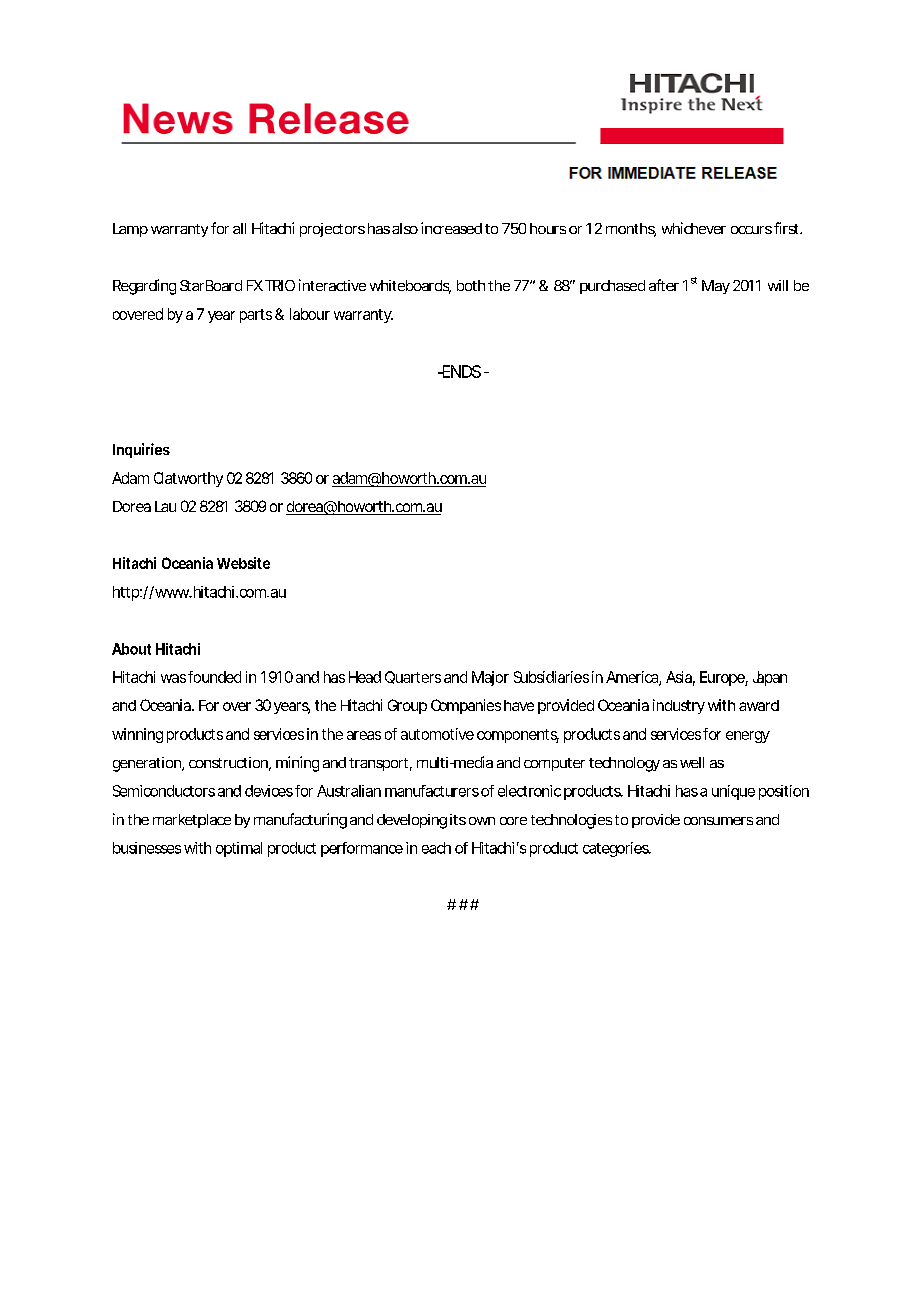 The image size is (924, 1308). I want to click on Inquiries, so click(141, 450).
